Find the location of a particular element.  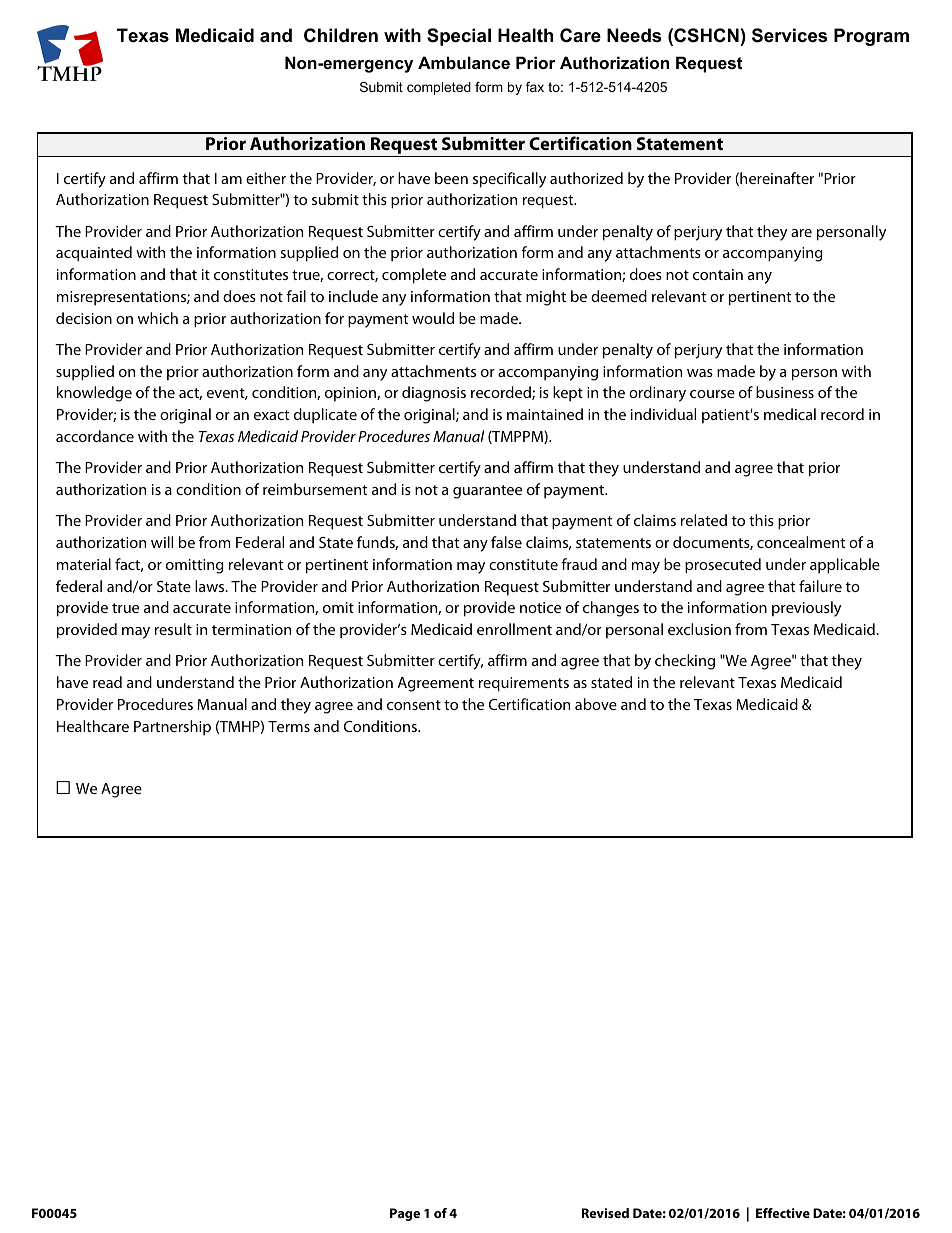

Ambulance is located at coordinates (464, 62).
